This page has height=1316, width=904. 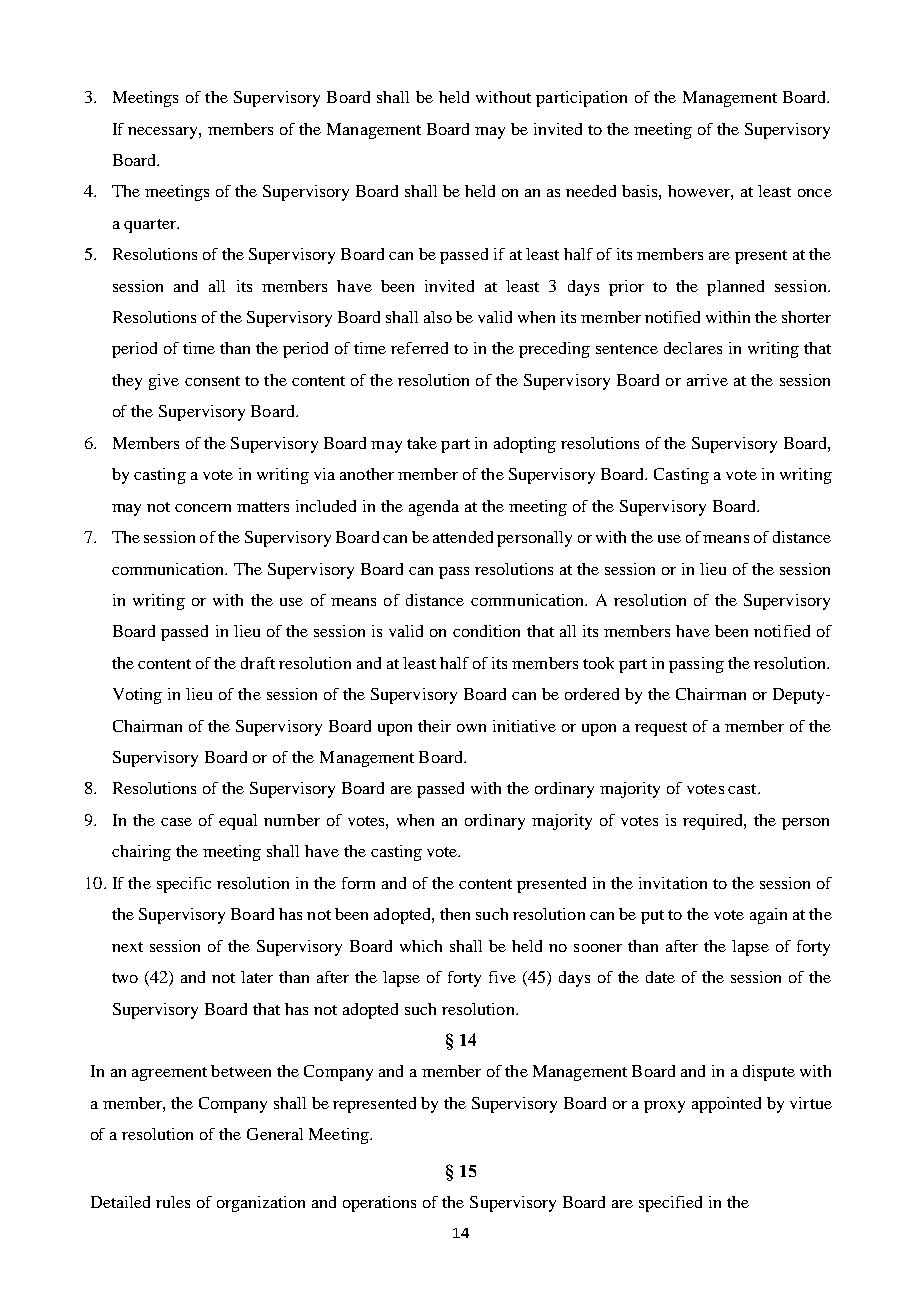 I want to click on specific, so click(x=184, y=885).
